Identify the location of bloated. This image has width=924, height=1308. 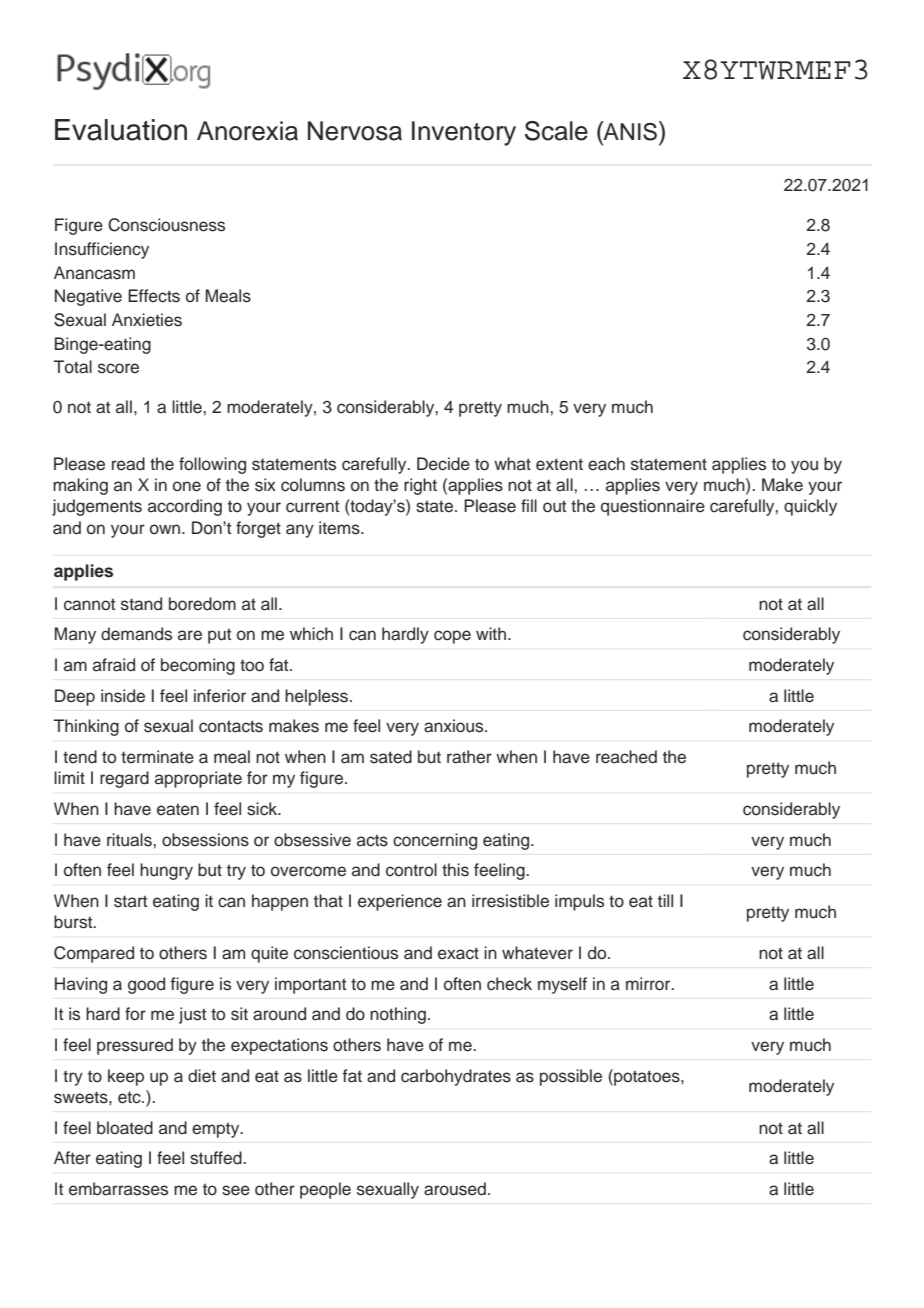
(125, 1128).
